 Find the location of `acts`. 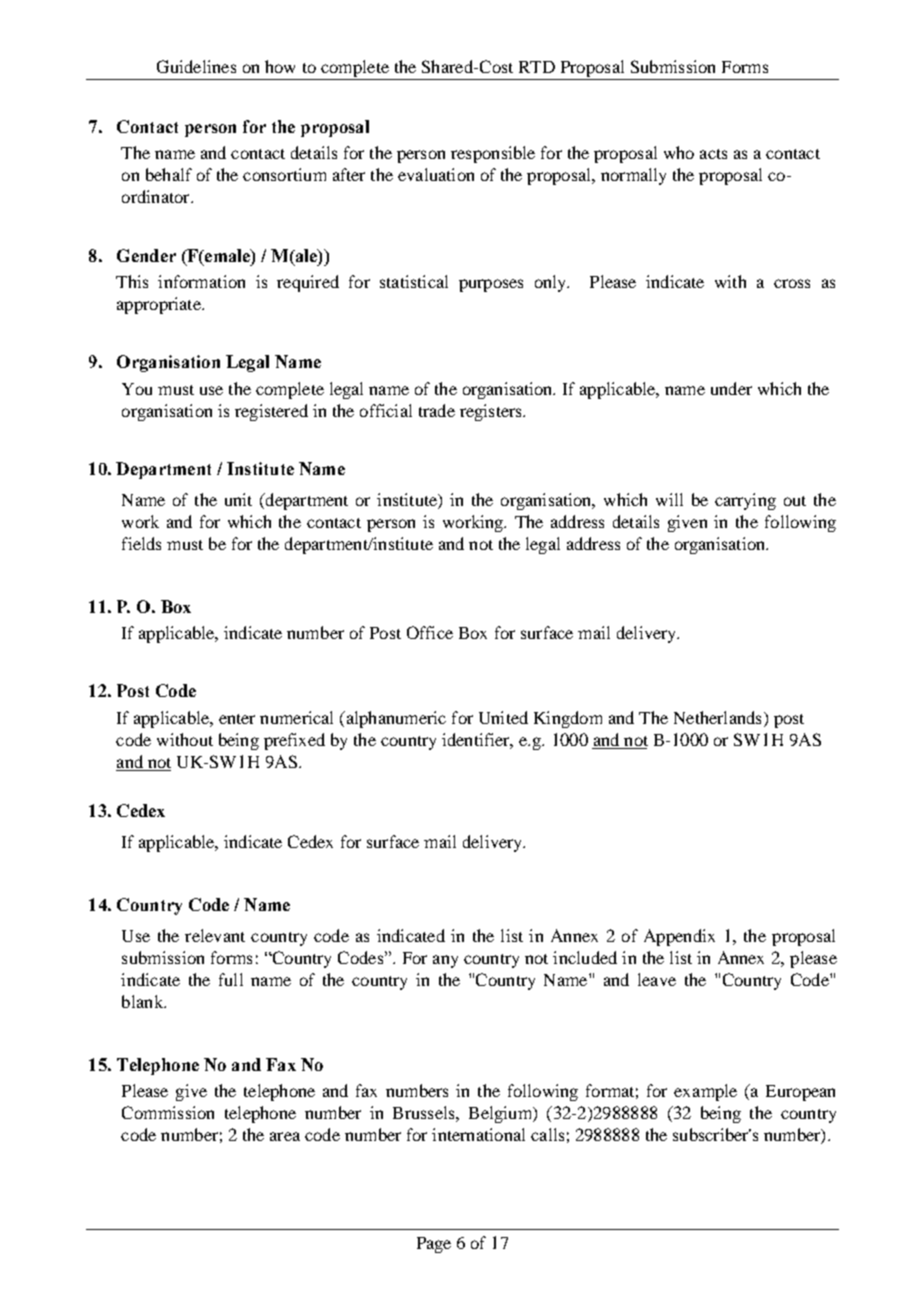

acts is located at coordinates (713, 154).
